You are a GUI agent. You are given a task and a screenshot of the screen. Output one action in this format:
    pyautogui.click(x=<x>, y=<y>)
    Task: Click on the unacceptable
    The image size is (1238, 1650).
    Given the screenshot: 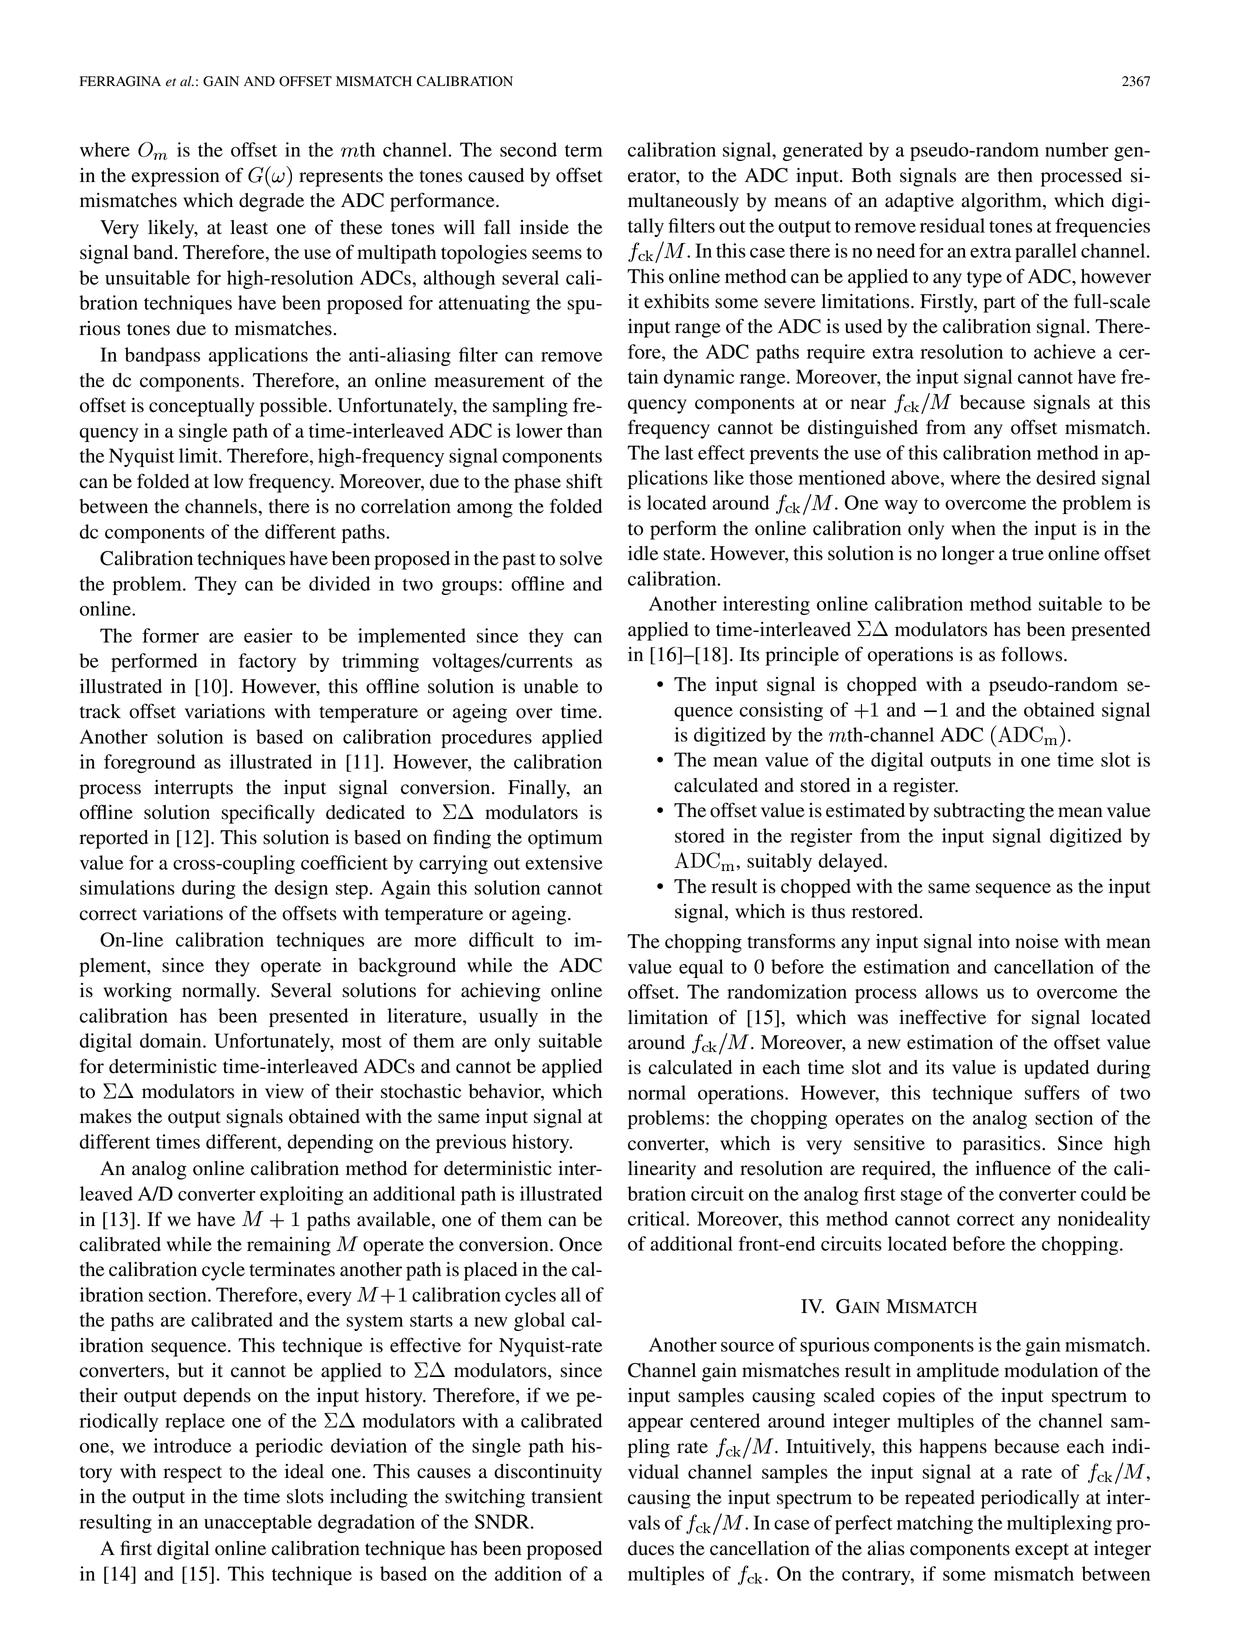 What is the action you would take?
    pyautogui.click(x=258, y=1523)
